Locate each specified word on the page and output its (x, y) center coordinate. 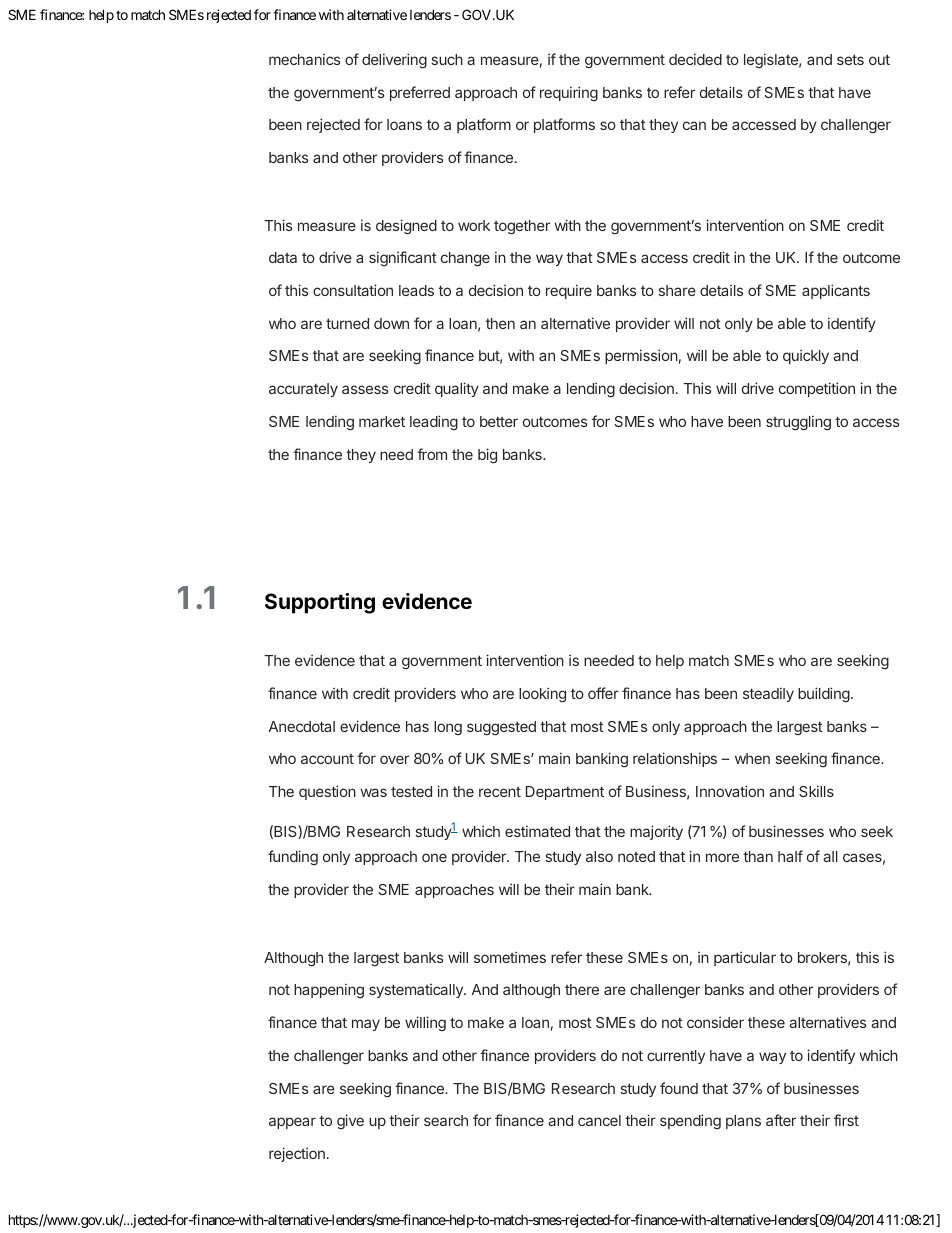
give (350, 1121)
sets (850, 59)
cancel (599, 1120)
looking (542, 695)
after (781, 1120)
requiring (569, 94)
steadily (768, 694)
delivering (394, 61)
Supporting (320, 603)
